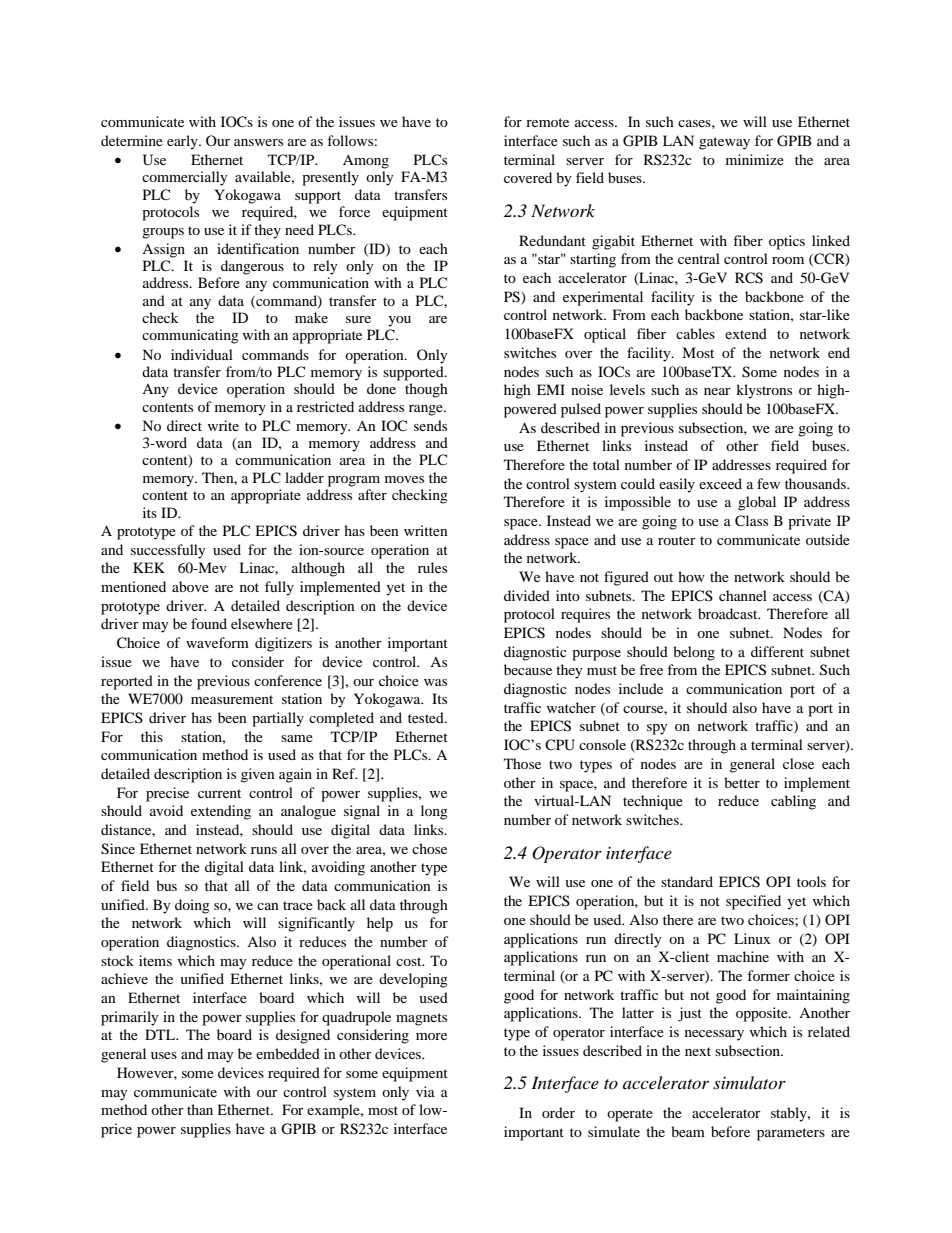 The image size is (952, 1233). I want to click on better, so click(742, 782).
